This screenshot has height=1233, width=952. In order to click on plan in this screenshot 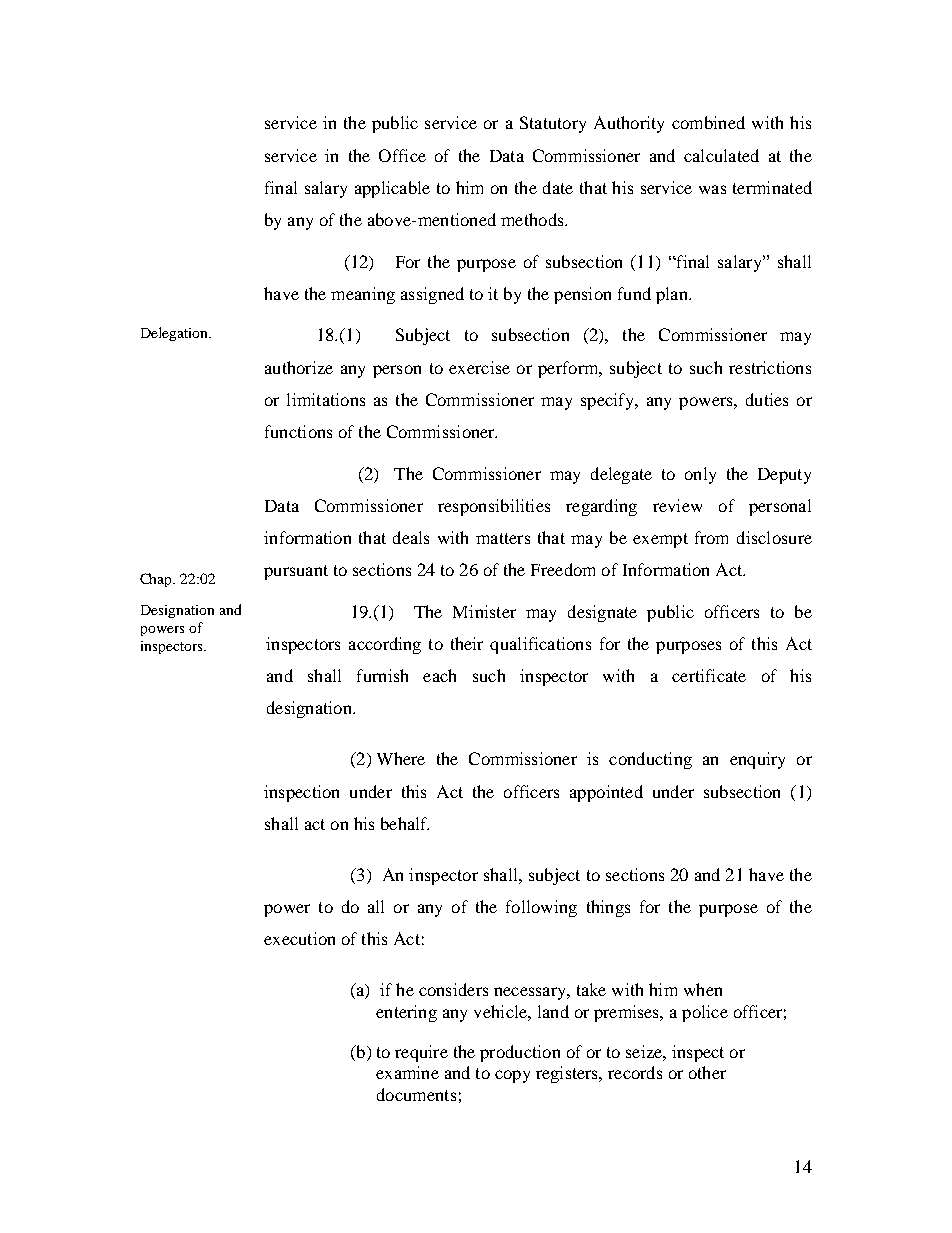, I will do `click(673, 295)`.
